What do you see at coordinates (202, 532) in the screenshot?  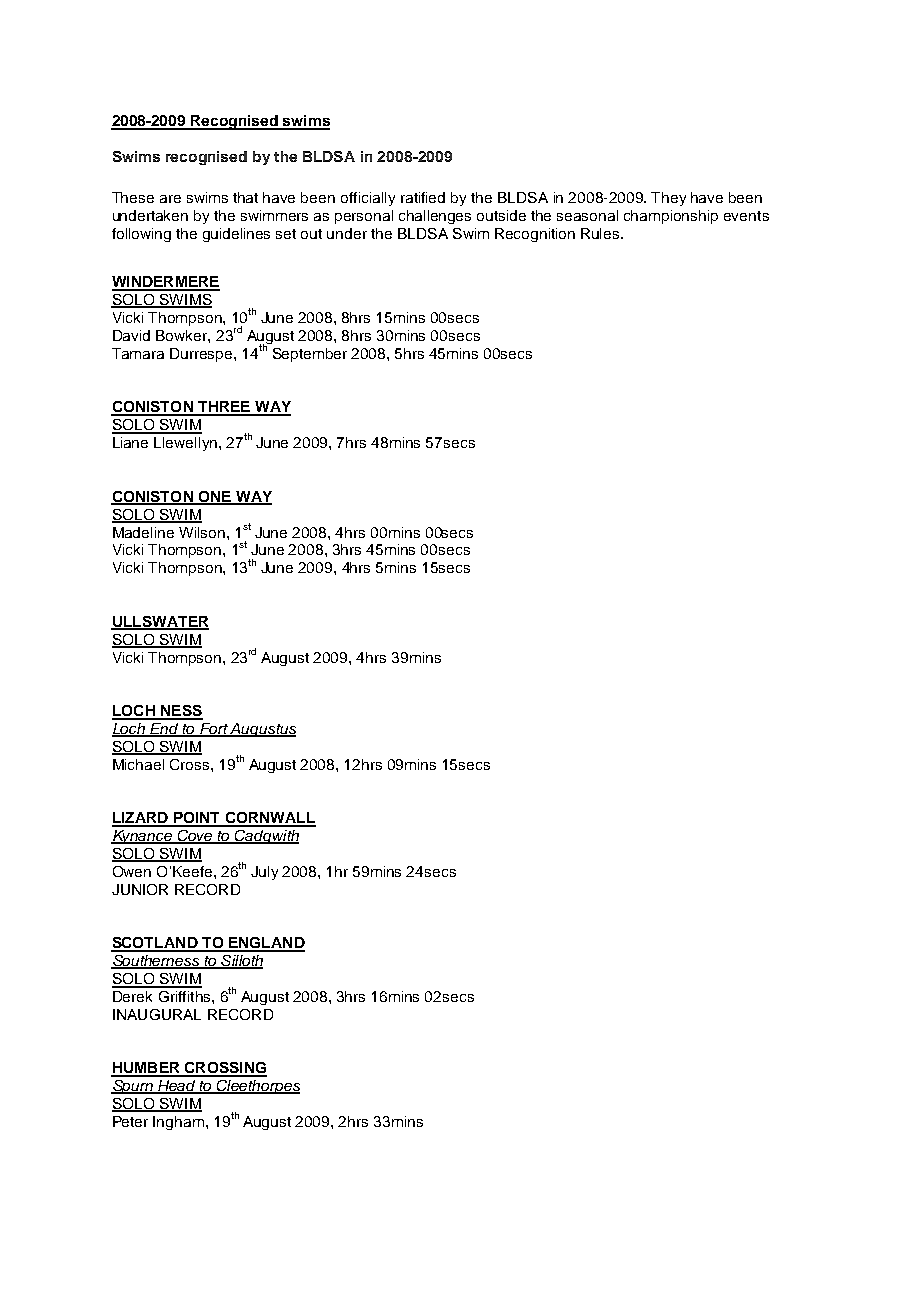 I see `Wilson` at bounding box center [202, 532].
